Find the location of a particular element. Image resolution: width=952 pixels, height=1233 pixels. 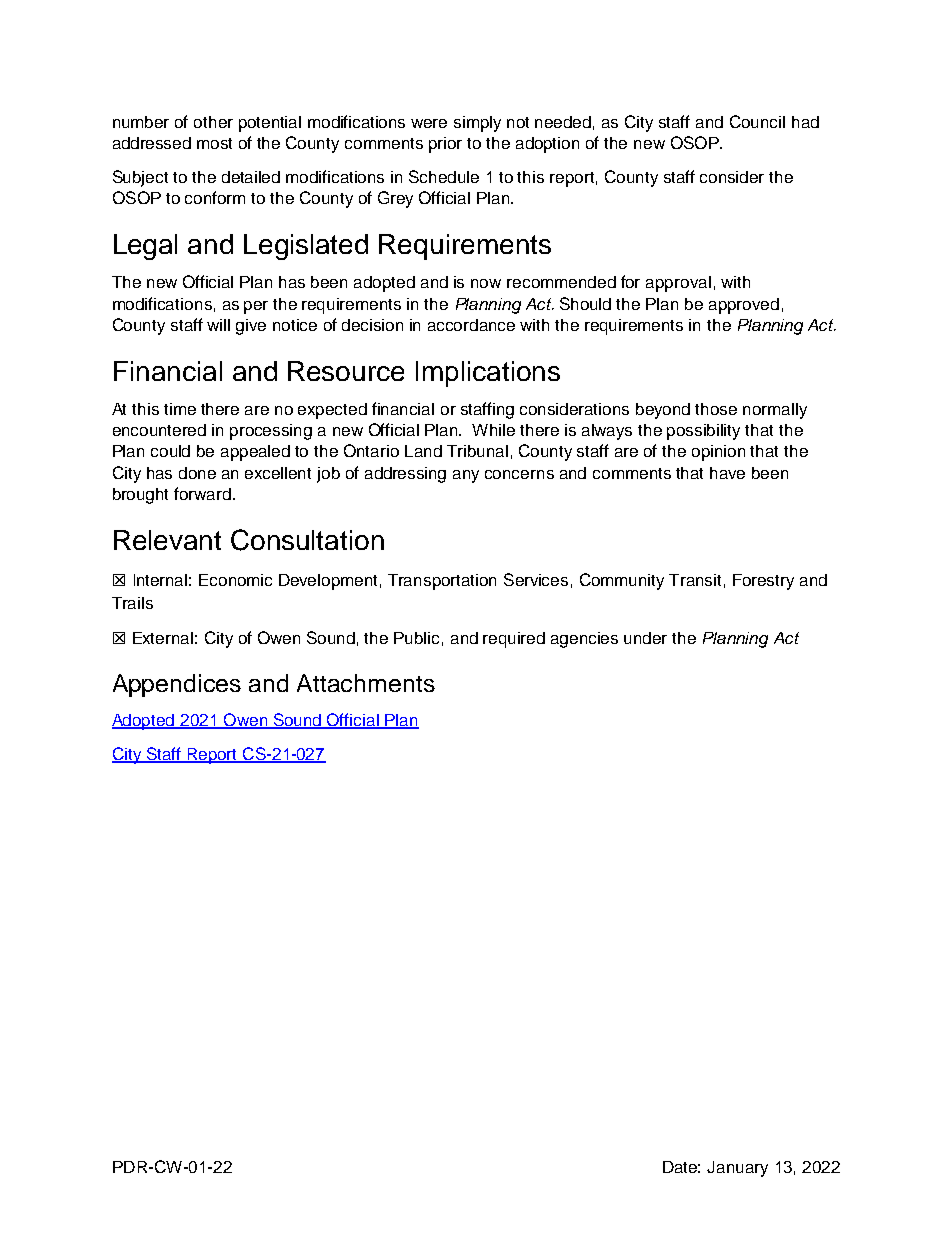

Attachments is located at coordinates (366, 683).
